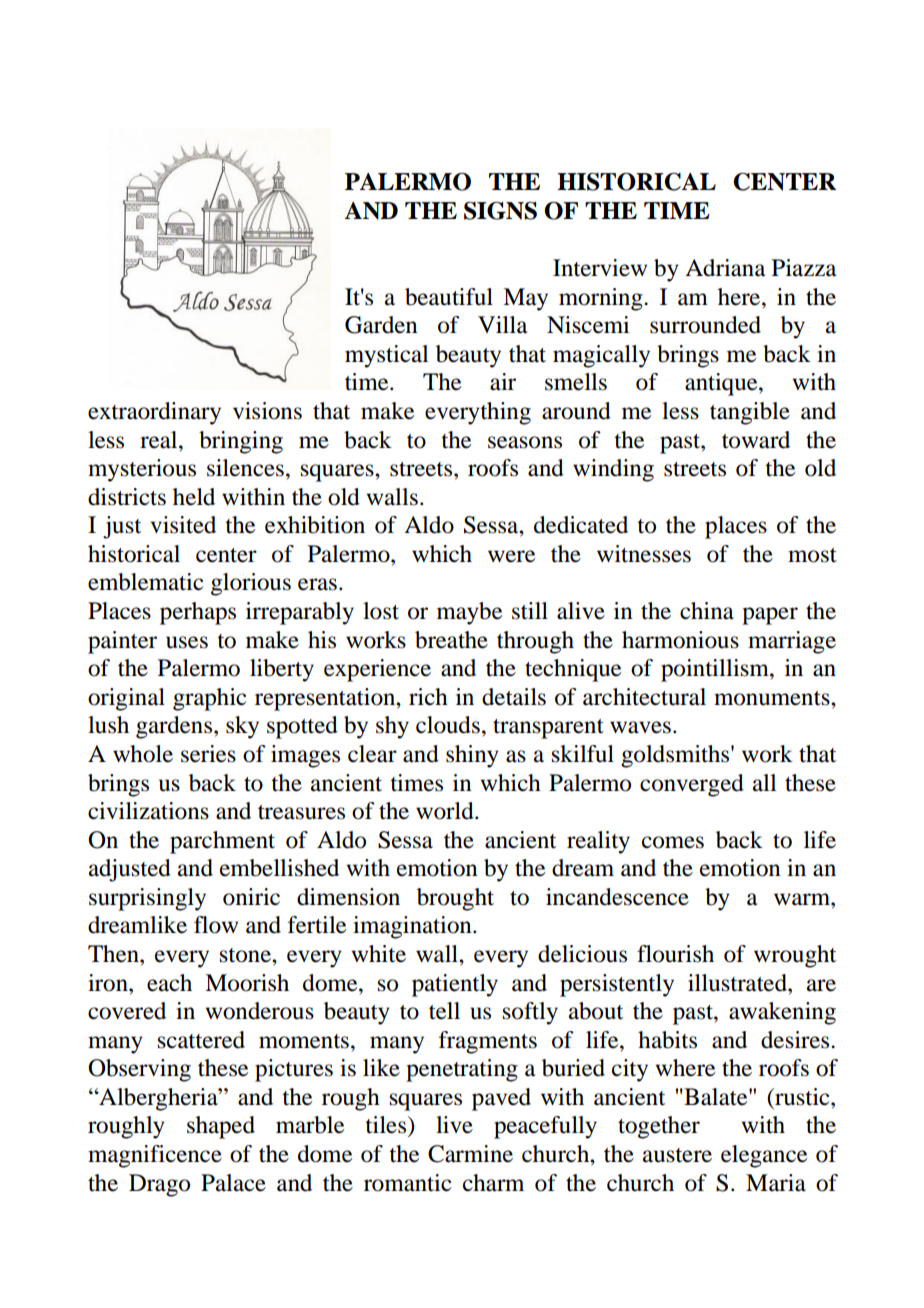 This screenshot has height=1308, width=924. Describe the element at coordinates (154, 413) in the screenshot. I see `extraordinary` at that location.
